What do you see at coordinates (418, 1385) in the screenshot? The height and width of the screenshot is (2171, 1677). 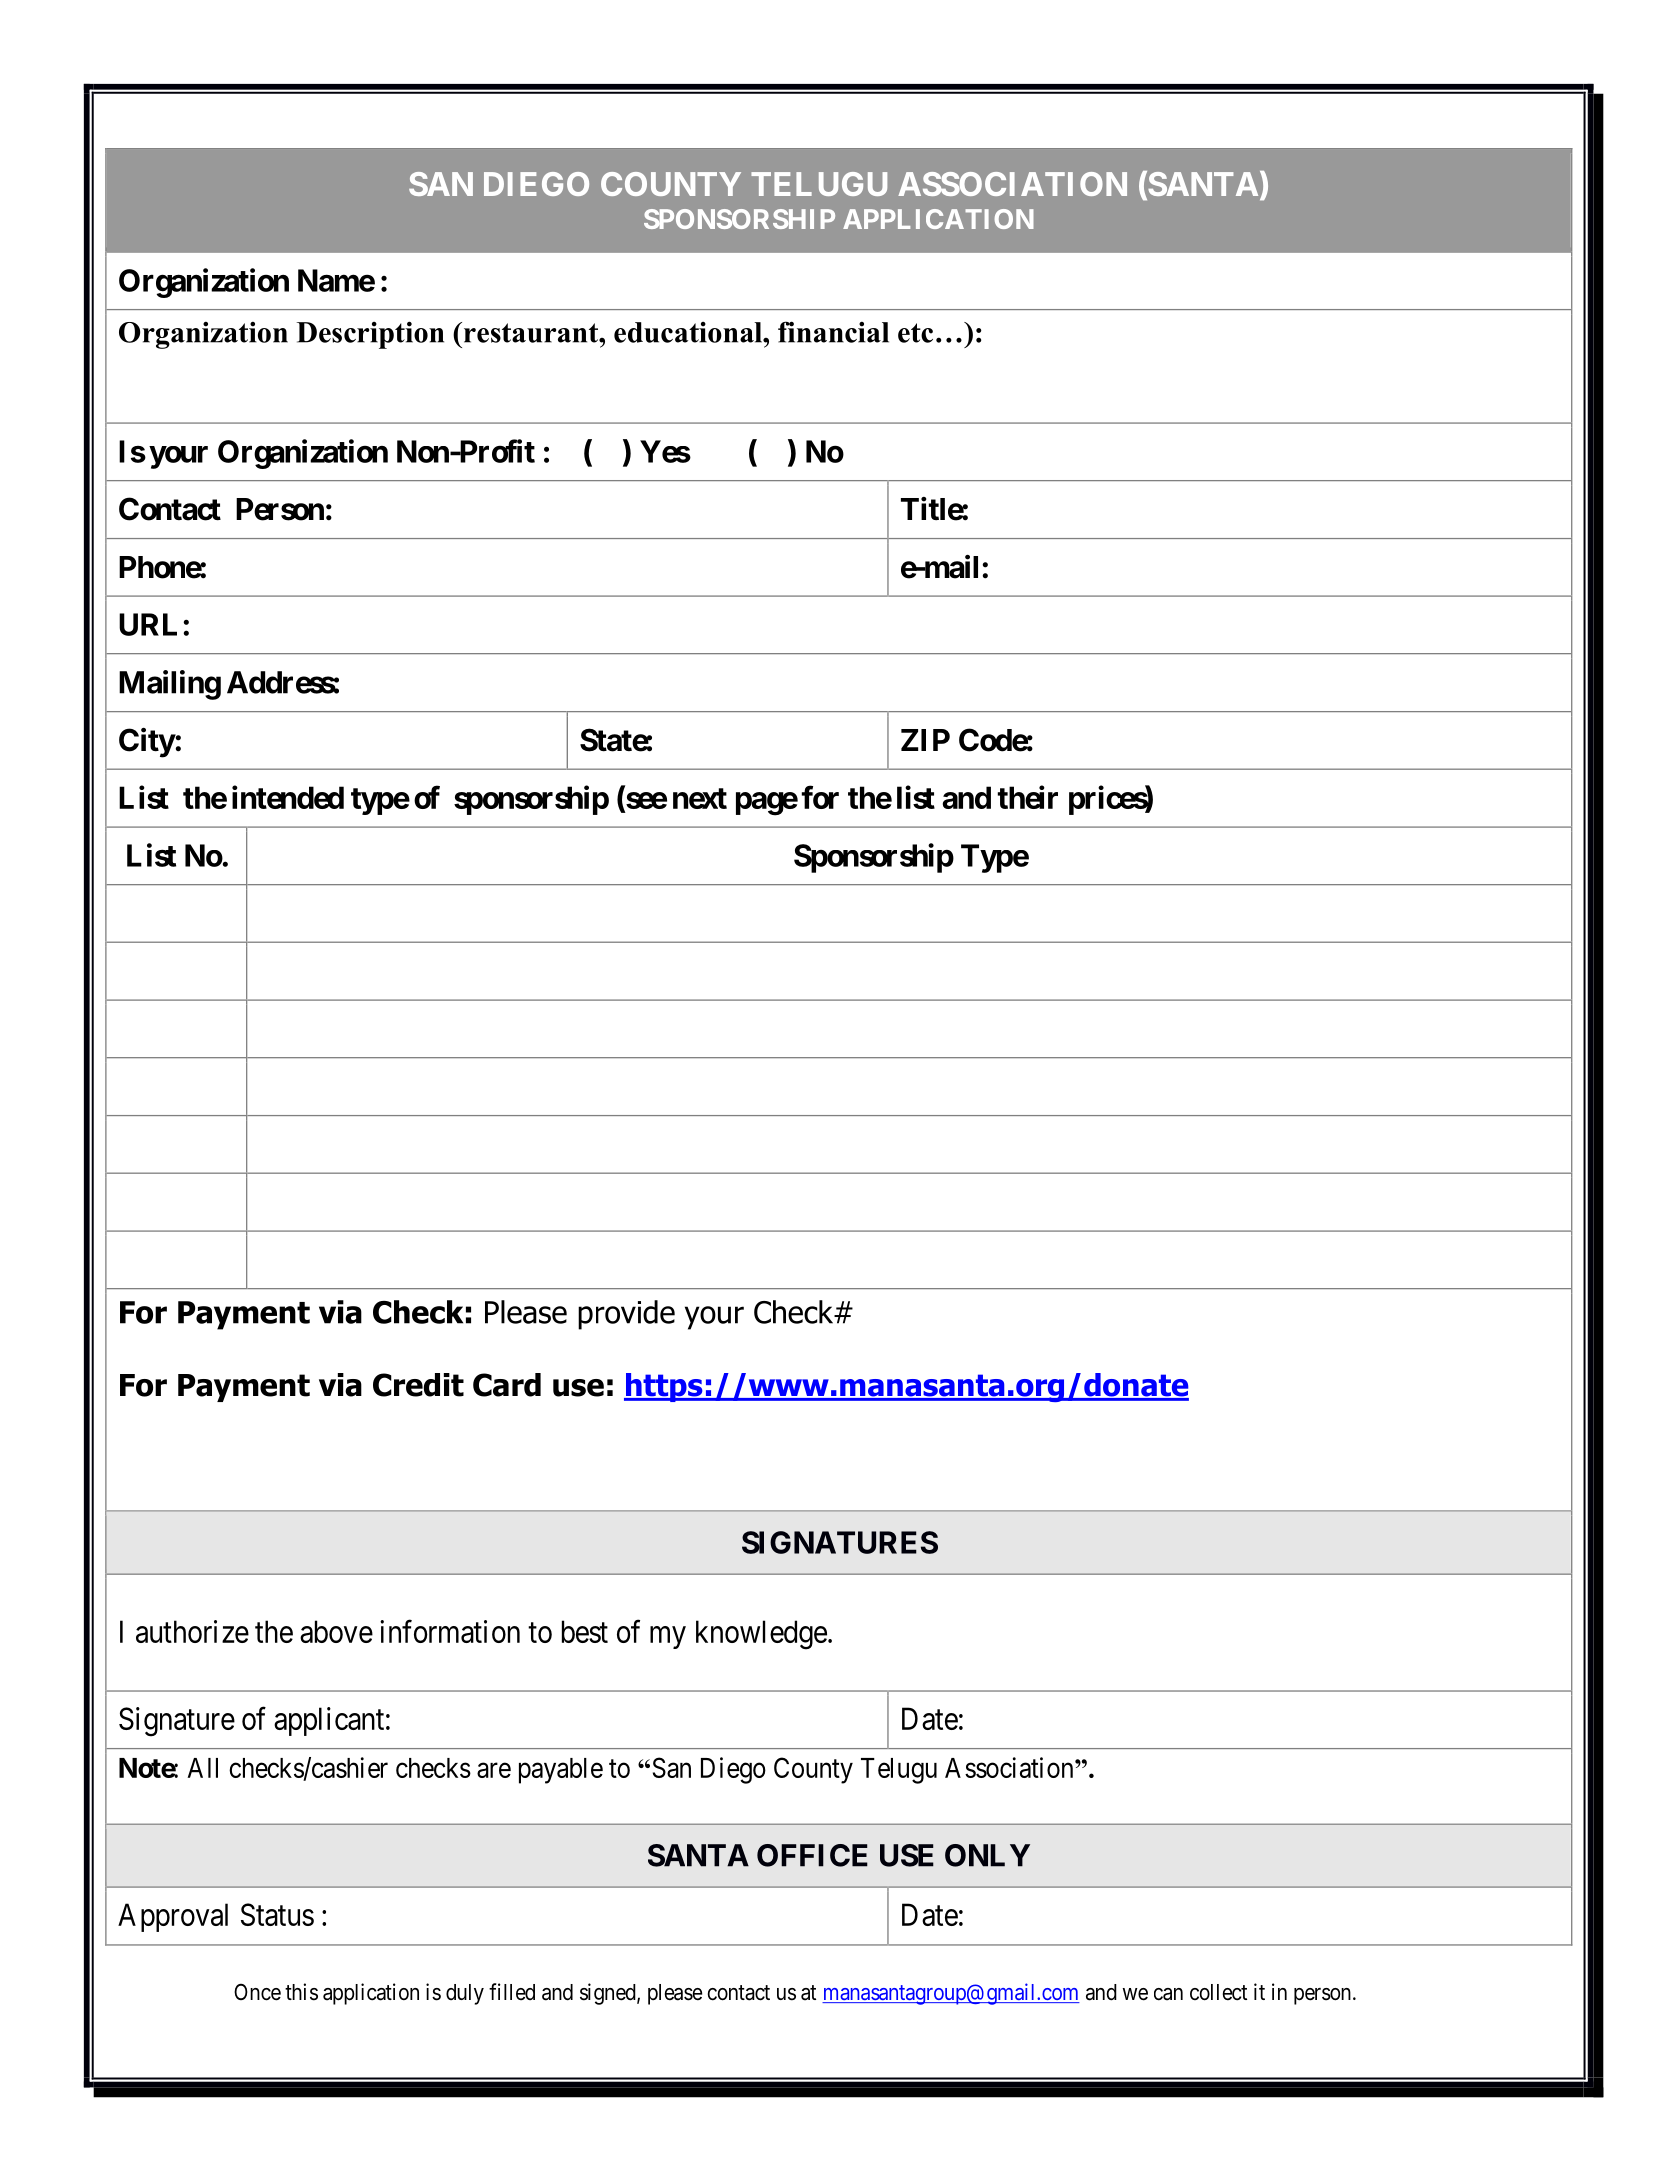 I see `Credit` at bounding box center [418, 1385].
